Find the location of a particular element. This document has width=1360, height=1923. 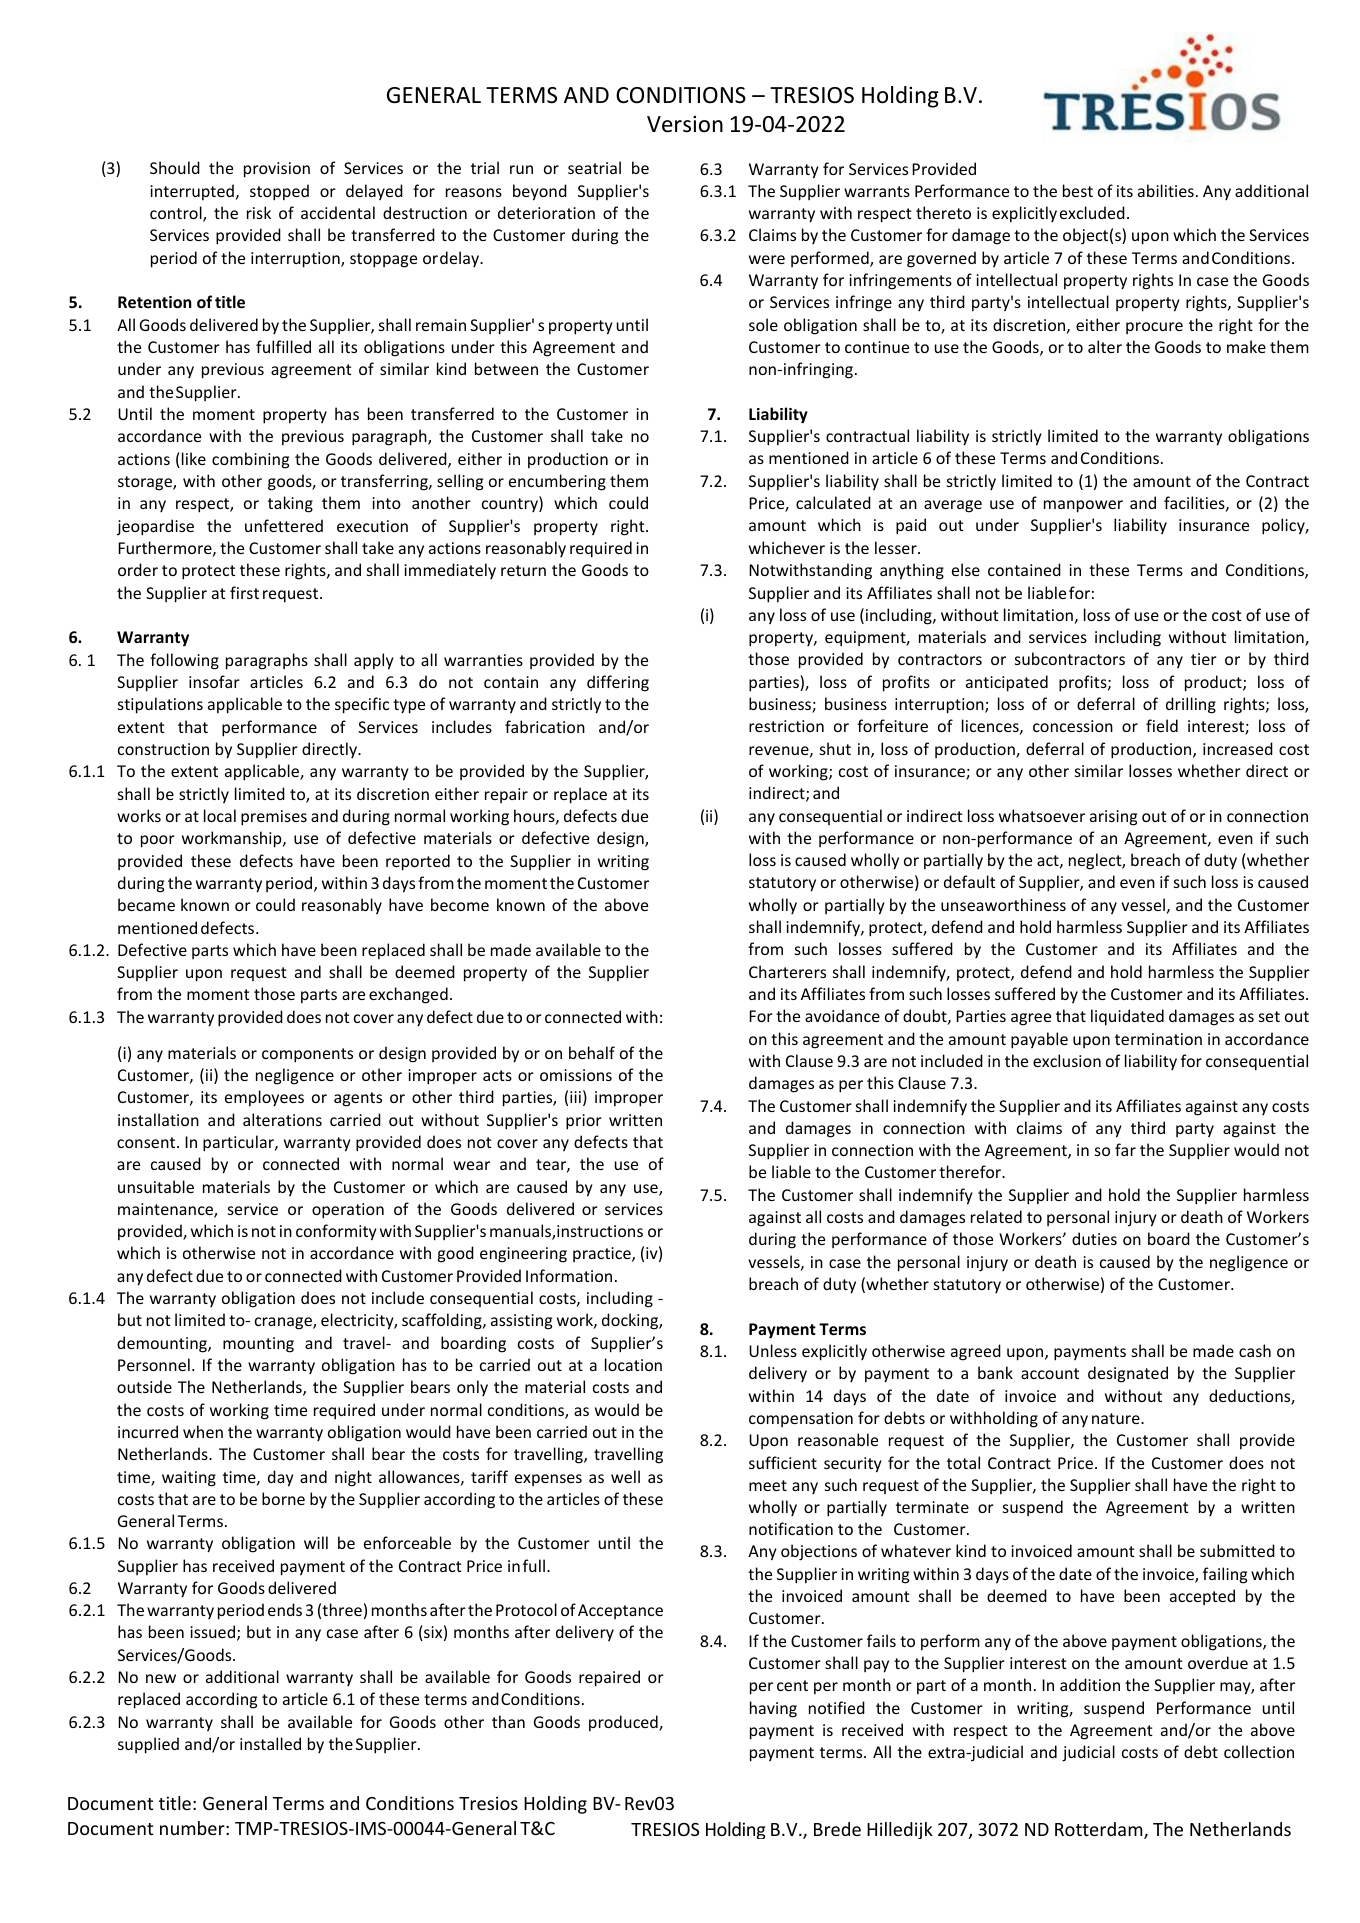

meet is located at coordinates (768, 1485).
